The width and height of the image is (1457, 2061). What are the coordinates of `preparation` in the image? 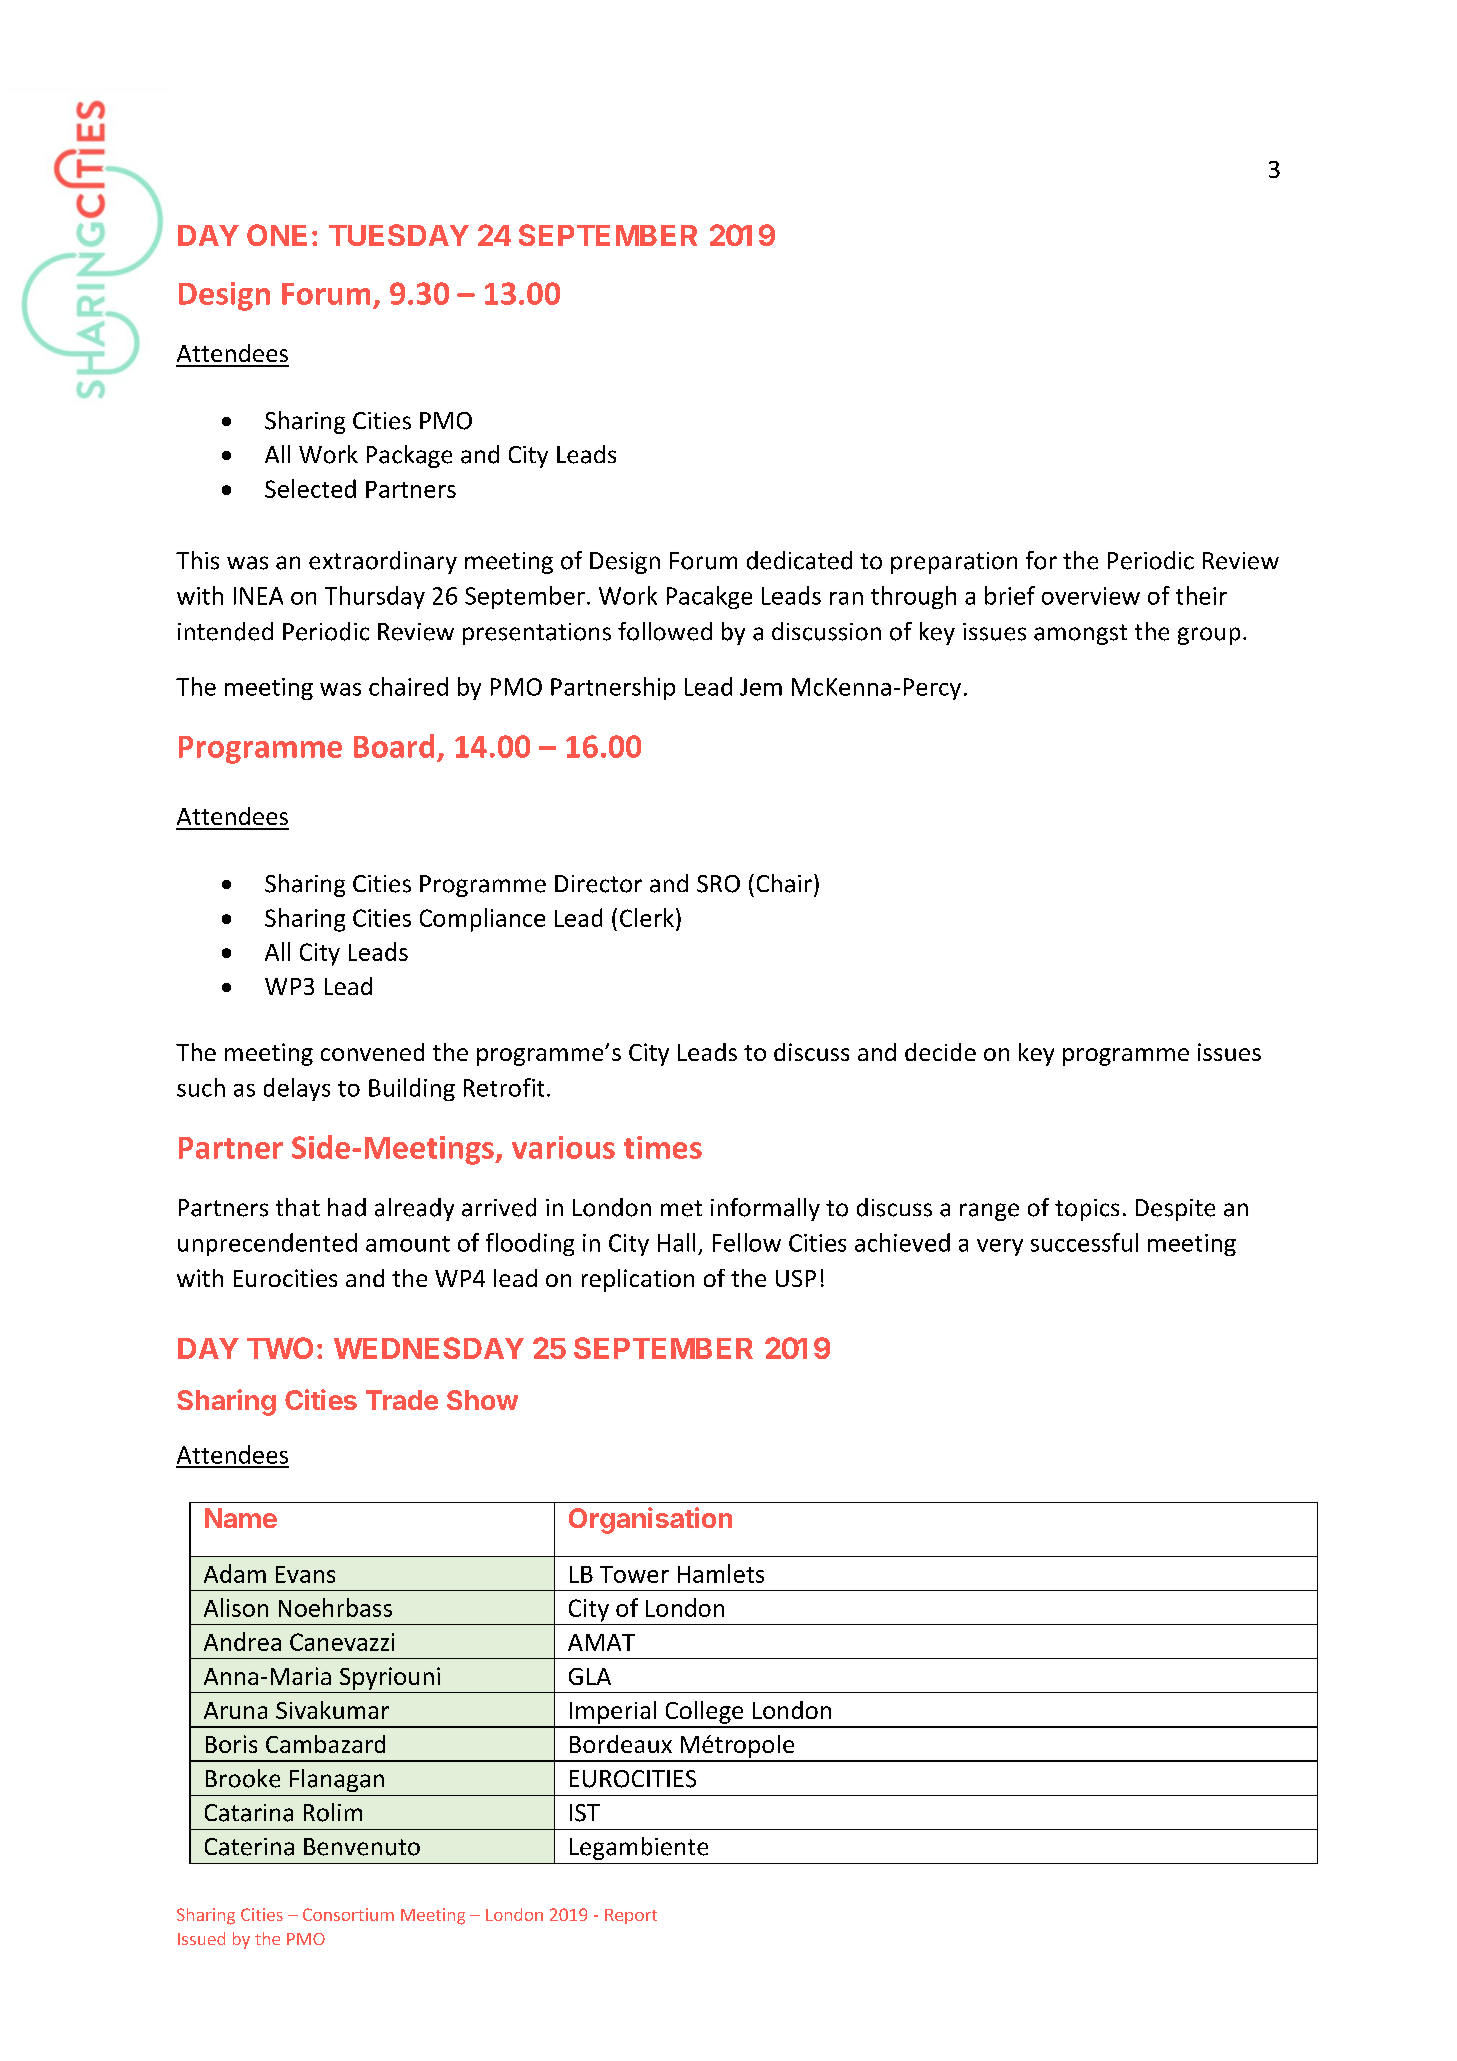 It's located at (954, 563).
